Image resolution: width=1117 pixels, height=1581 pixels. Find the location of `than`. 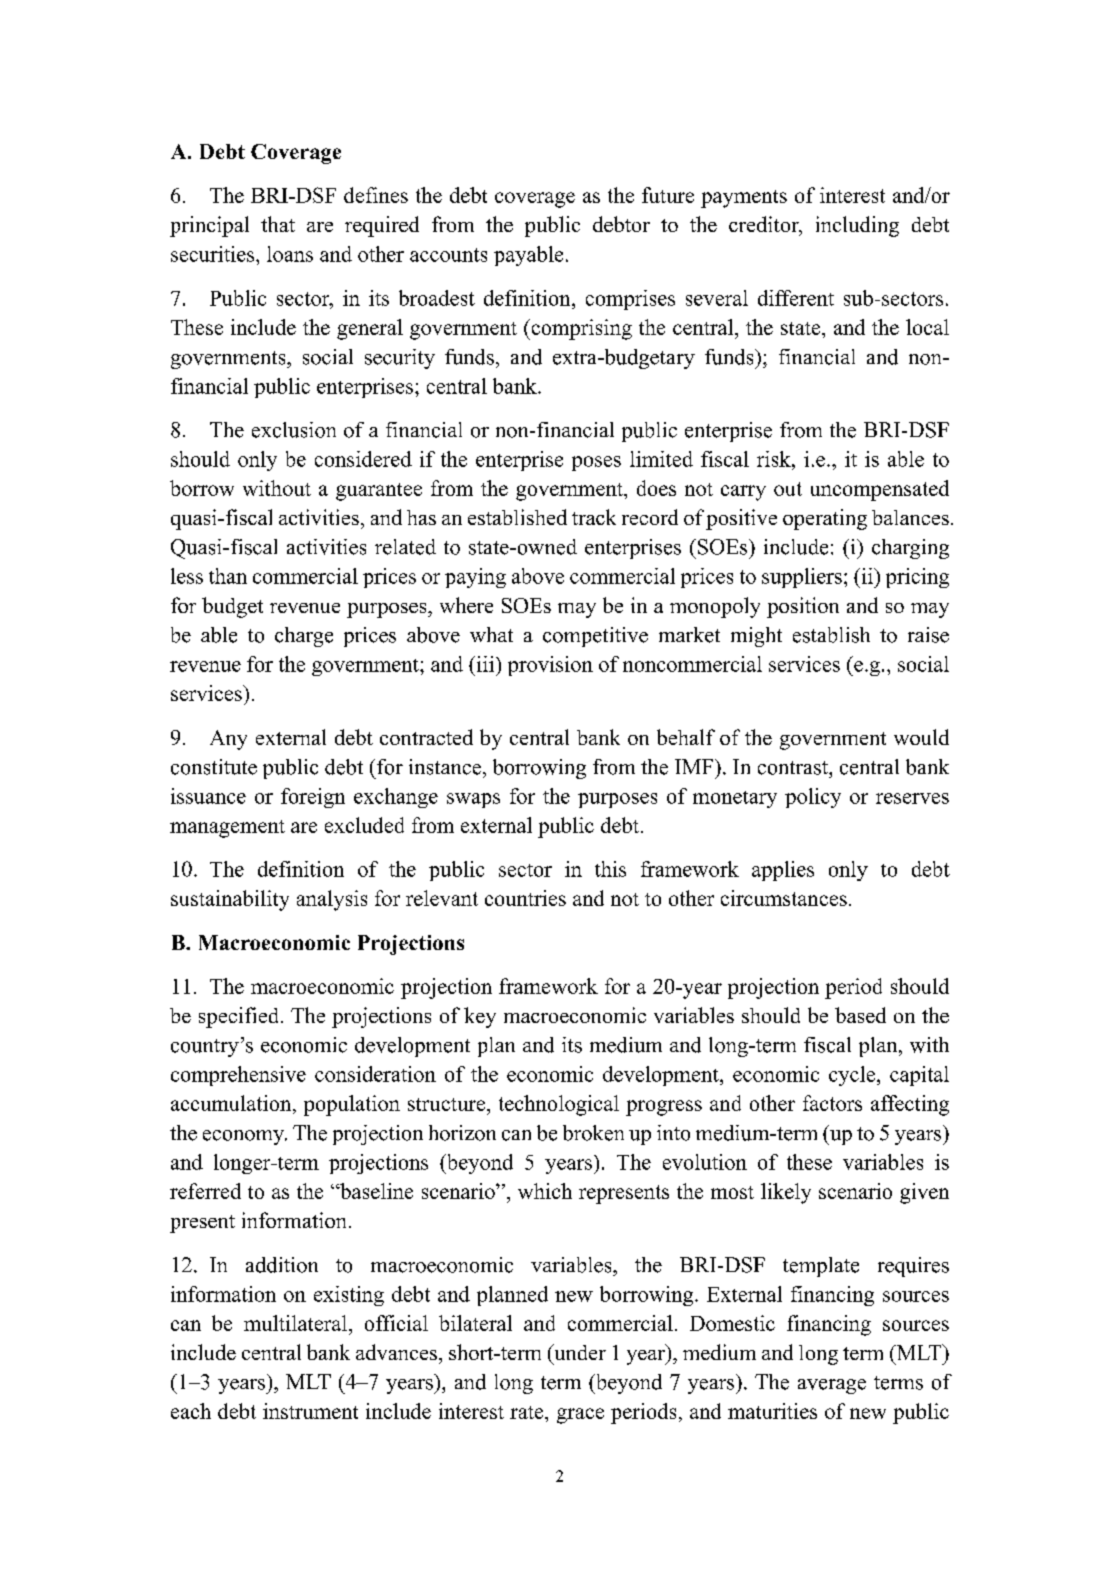

than is located at coordinates (228, 576).
